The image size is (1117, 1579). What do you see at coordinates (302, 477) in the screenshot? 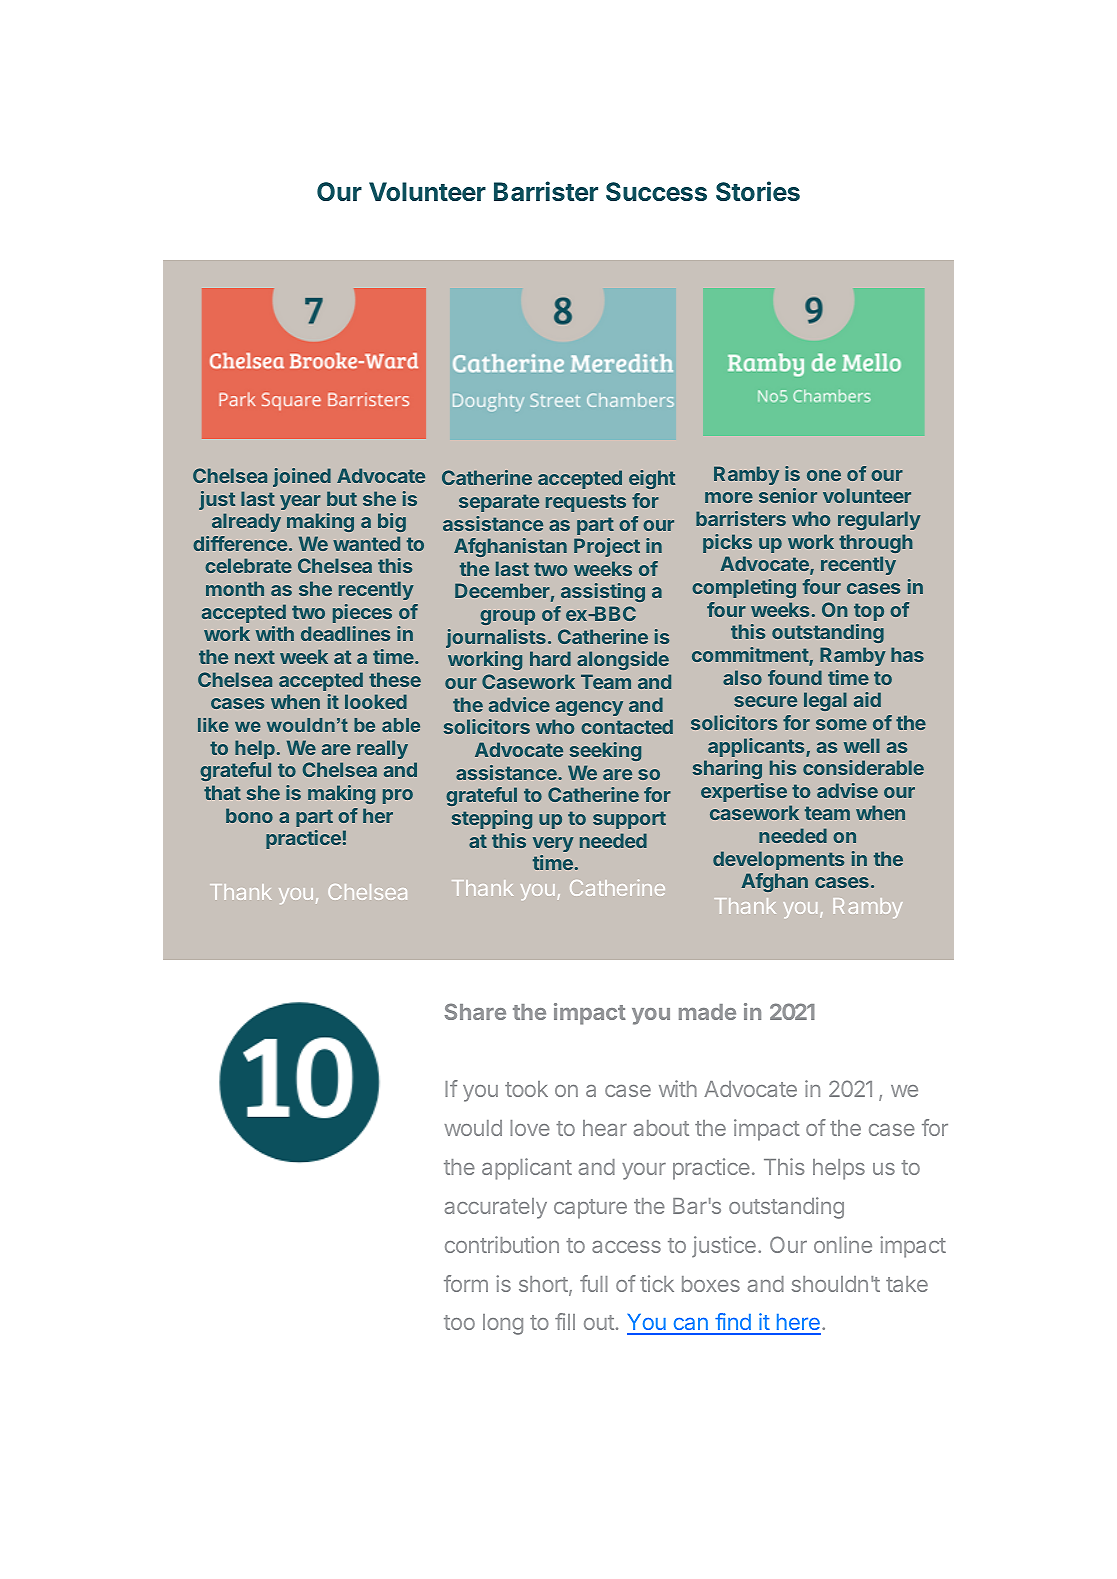
I see `joined` at bounding box center [302, 477].
